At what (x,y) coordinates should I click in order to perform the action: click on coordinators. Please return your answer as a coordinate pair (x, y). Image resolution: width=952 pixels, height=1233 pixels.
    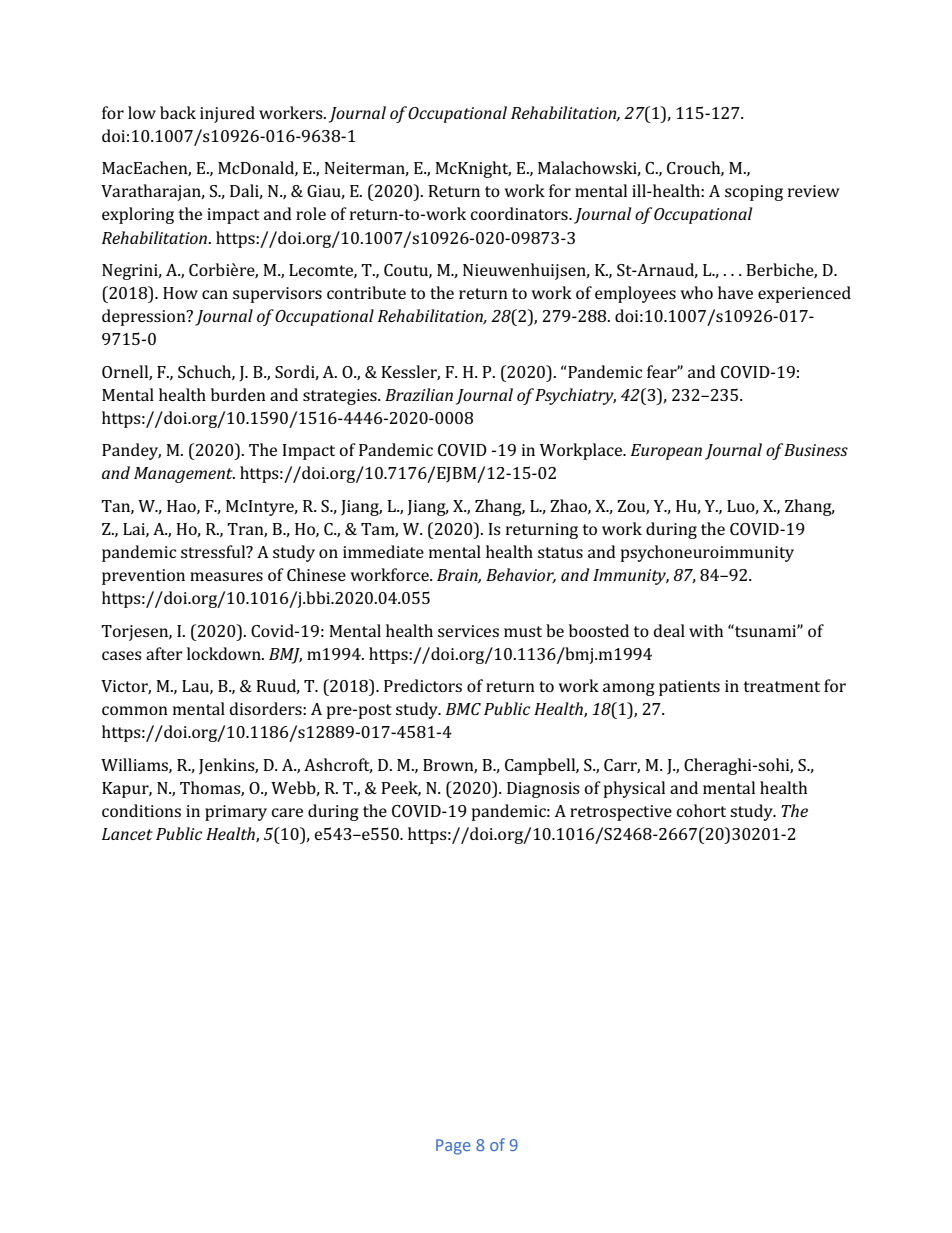
    Looking at the image, I should click on (520, 213).
